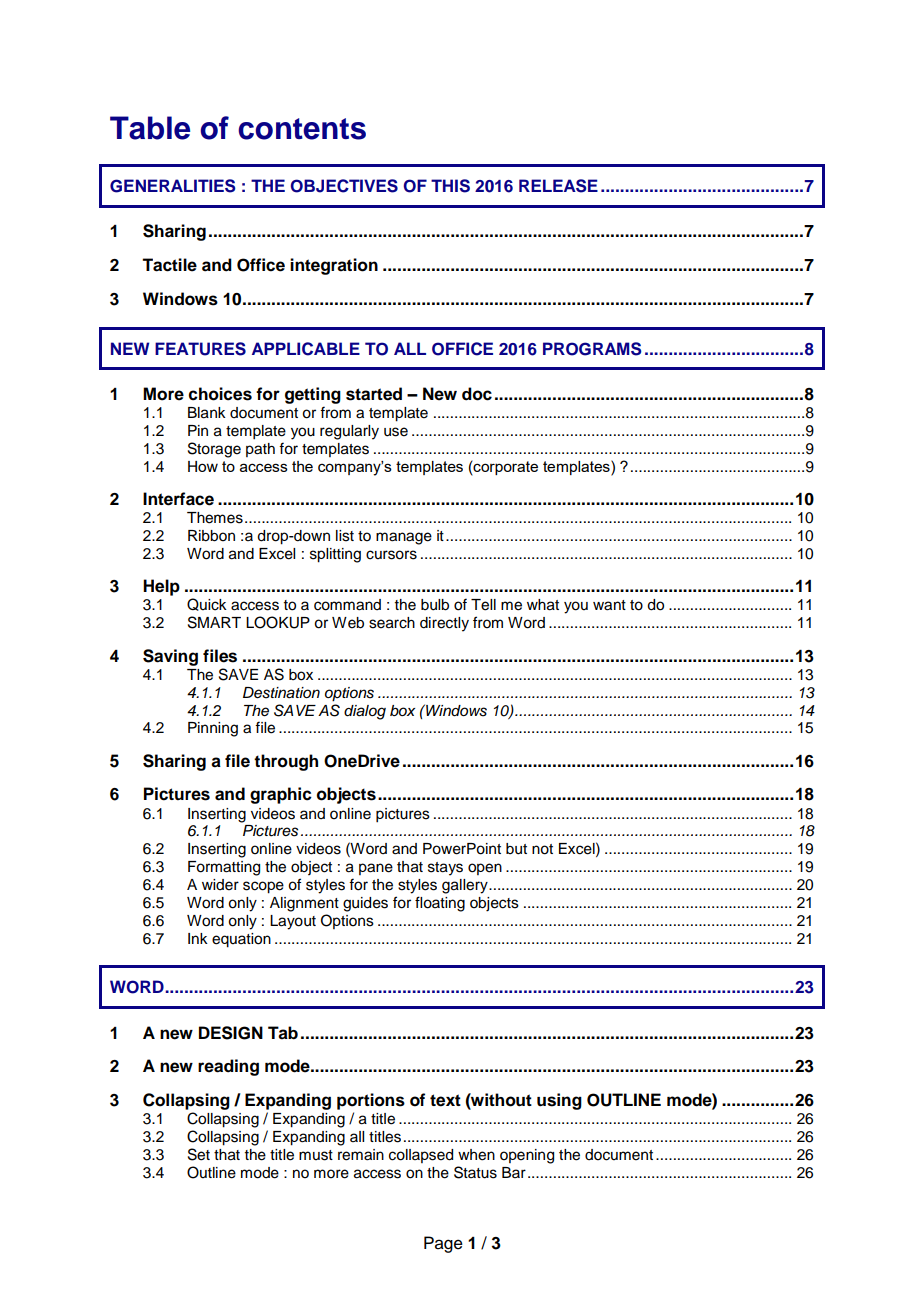 Image resolution: width=924 pixels, height=1308 pixels. What do you see at coordinates (361, 1155) in the document?
I see `remain` at bounding box center [361, 1155].
